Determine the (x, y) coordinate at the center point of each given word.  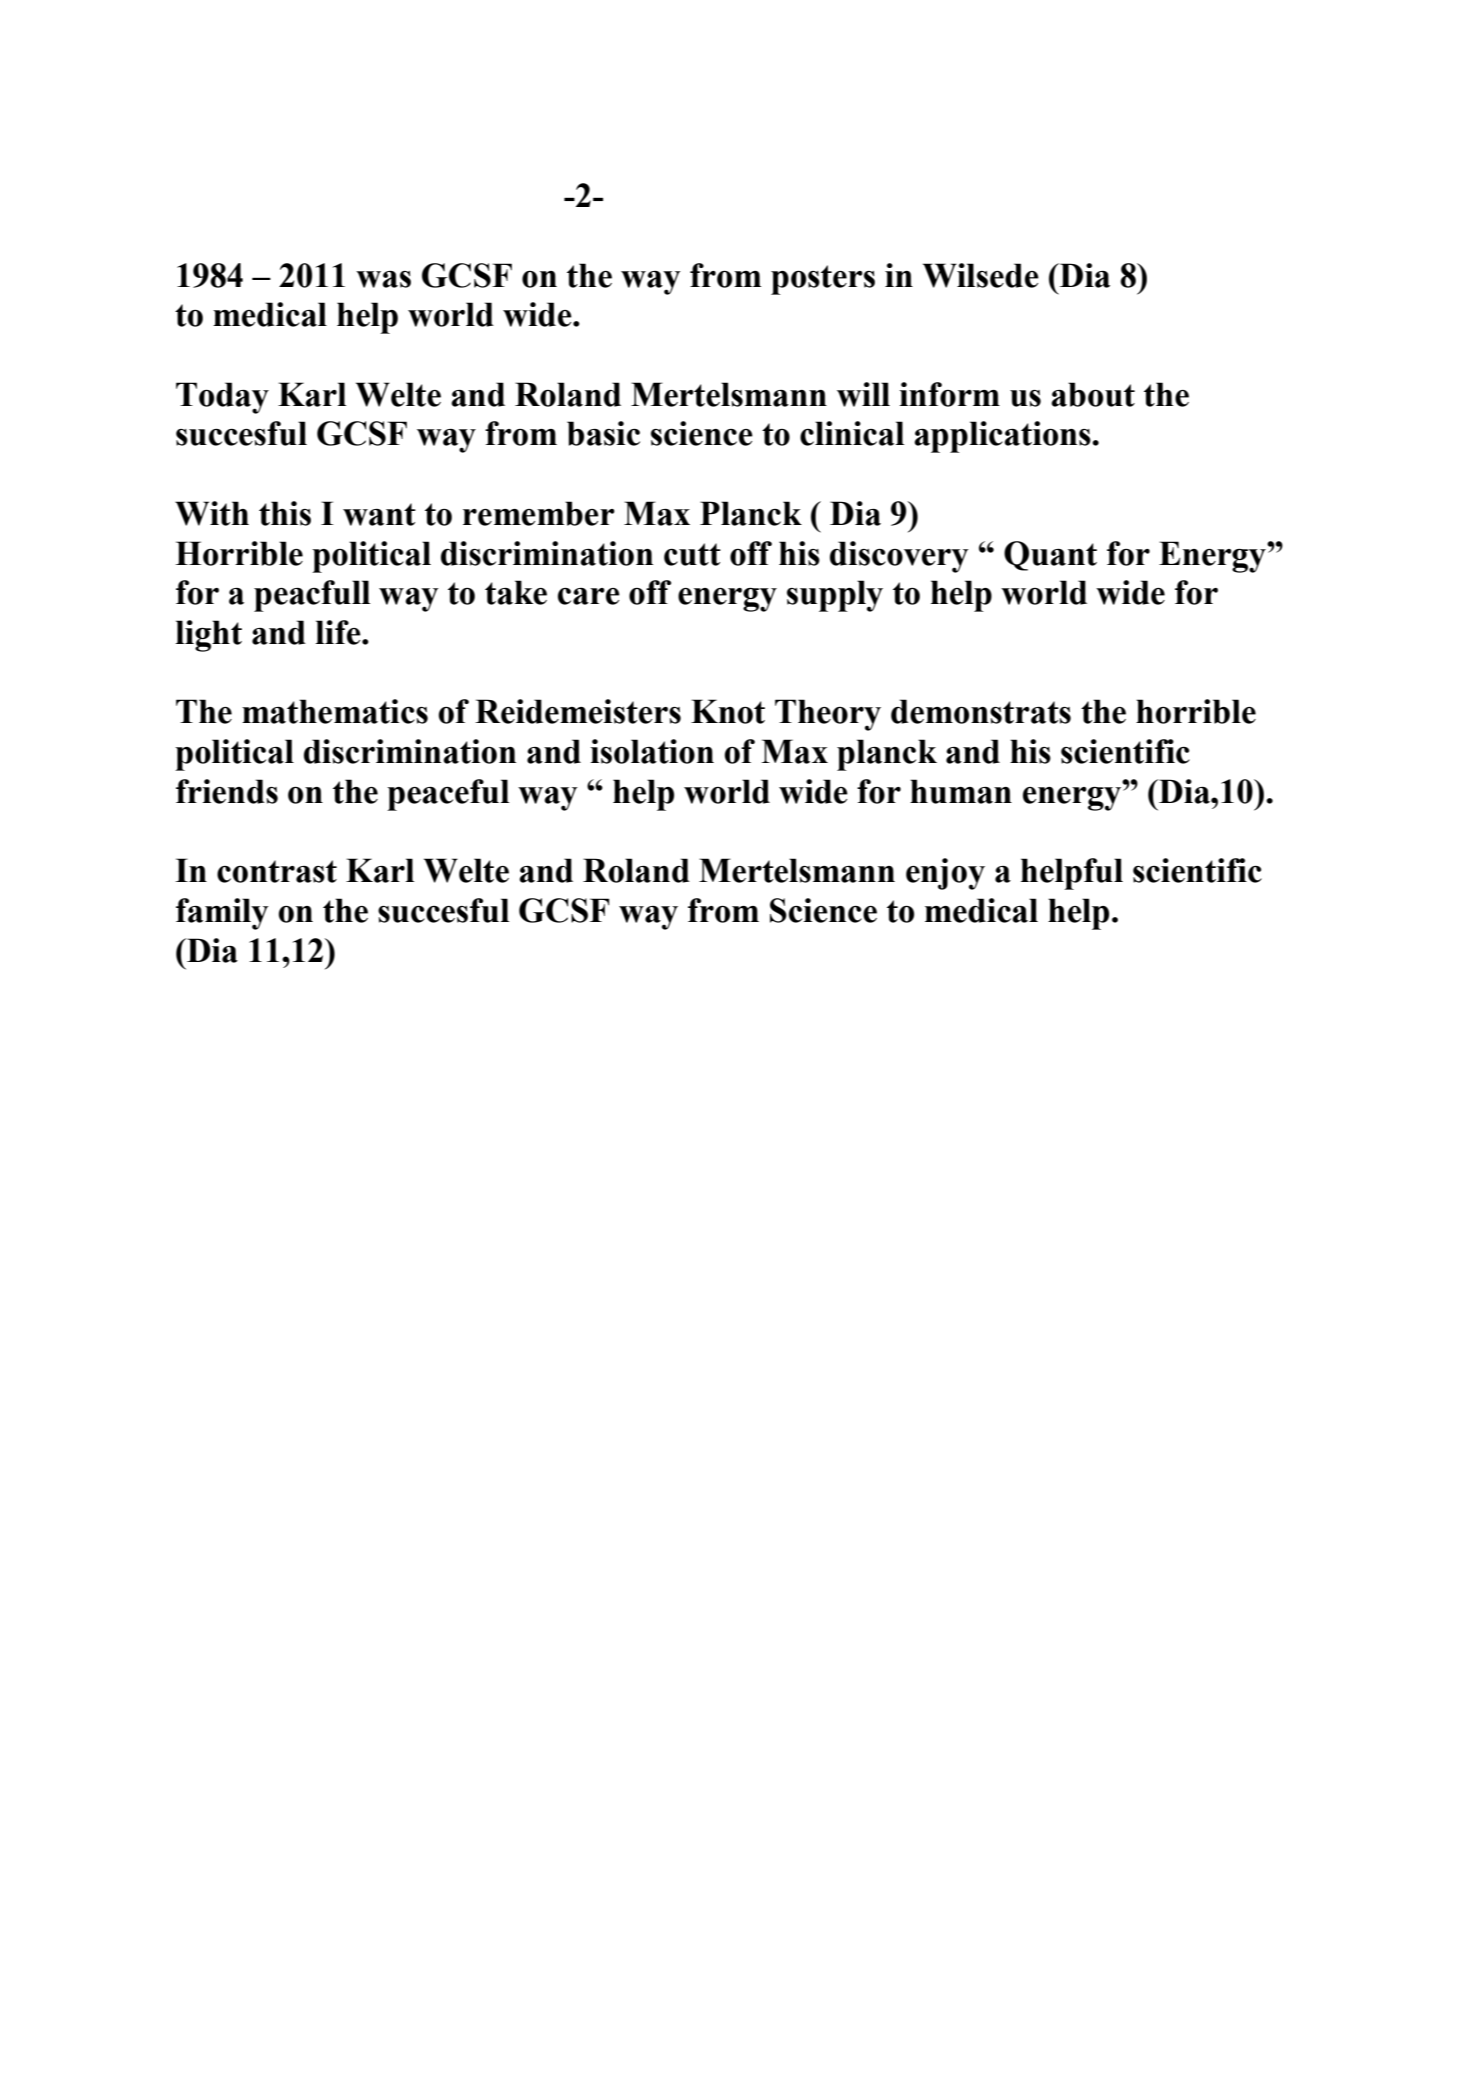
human (961, 791)
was (383, 279)
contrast (277, 871)
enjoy (945, 874)
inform (949, 394)
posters (823, 280)
